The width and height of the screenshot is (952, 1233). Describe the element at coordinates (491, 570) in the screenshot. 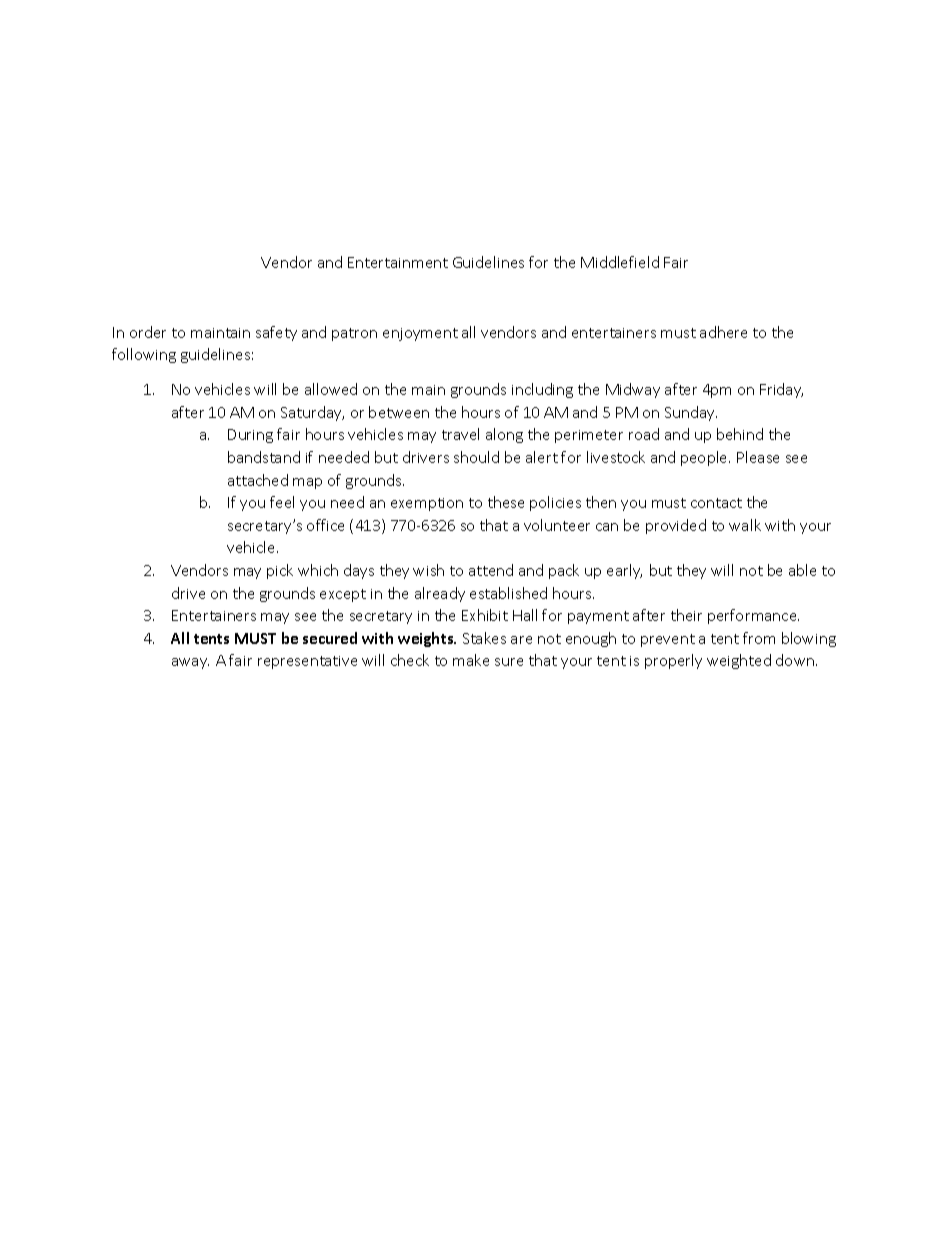

I see `attend` at that location.
